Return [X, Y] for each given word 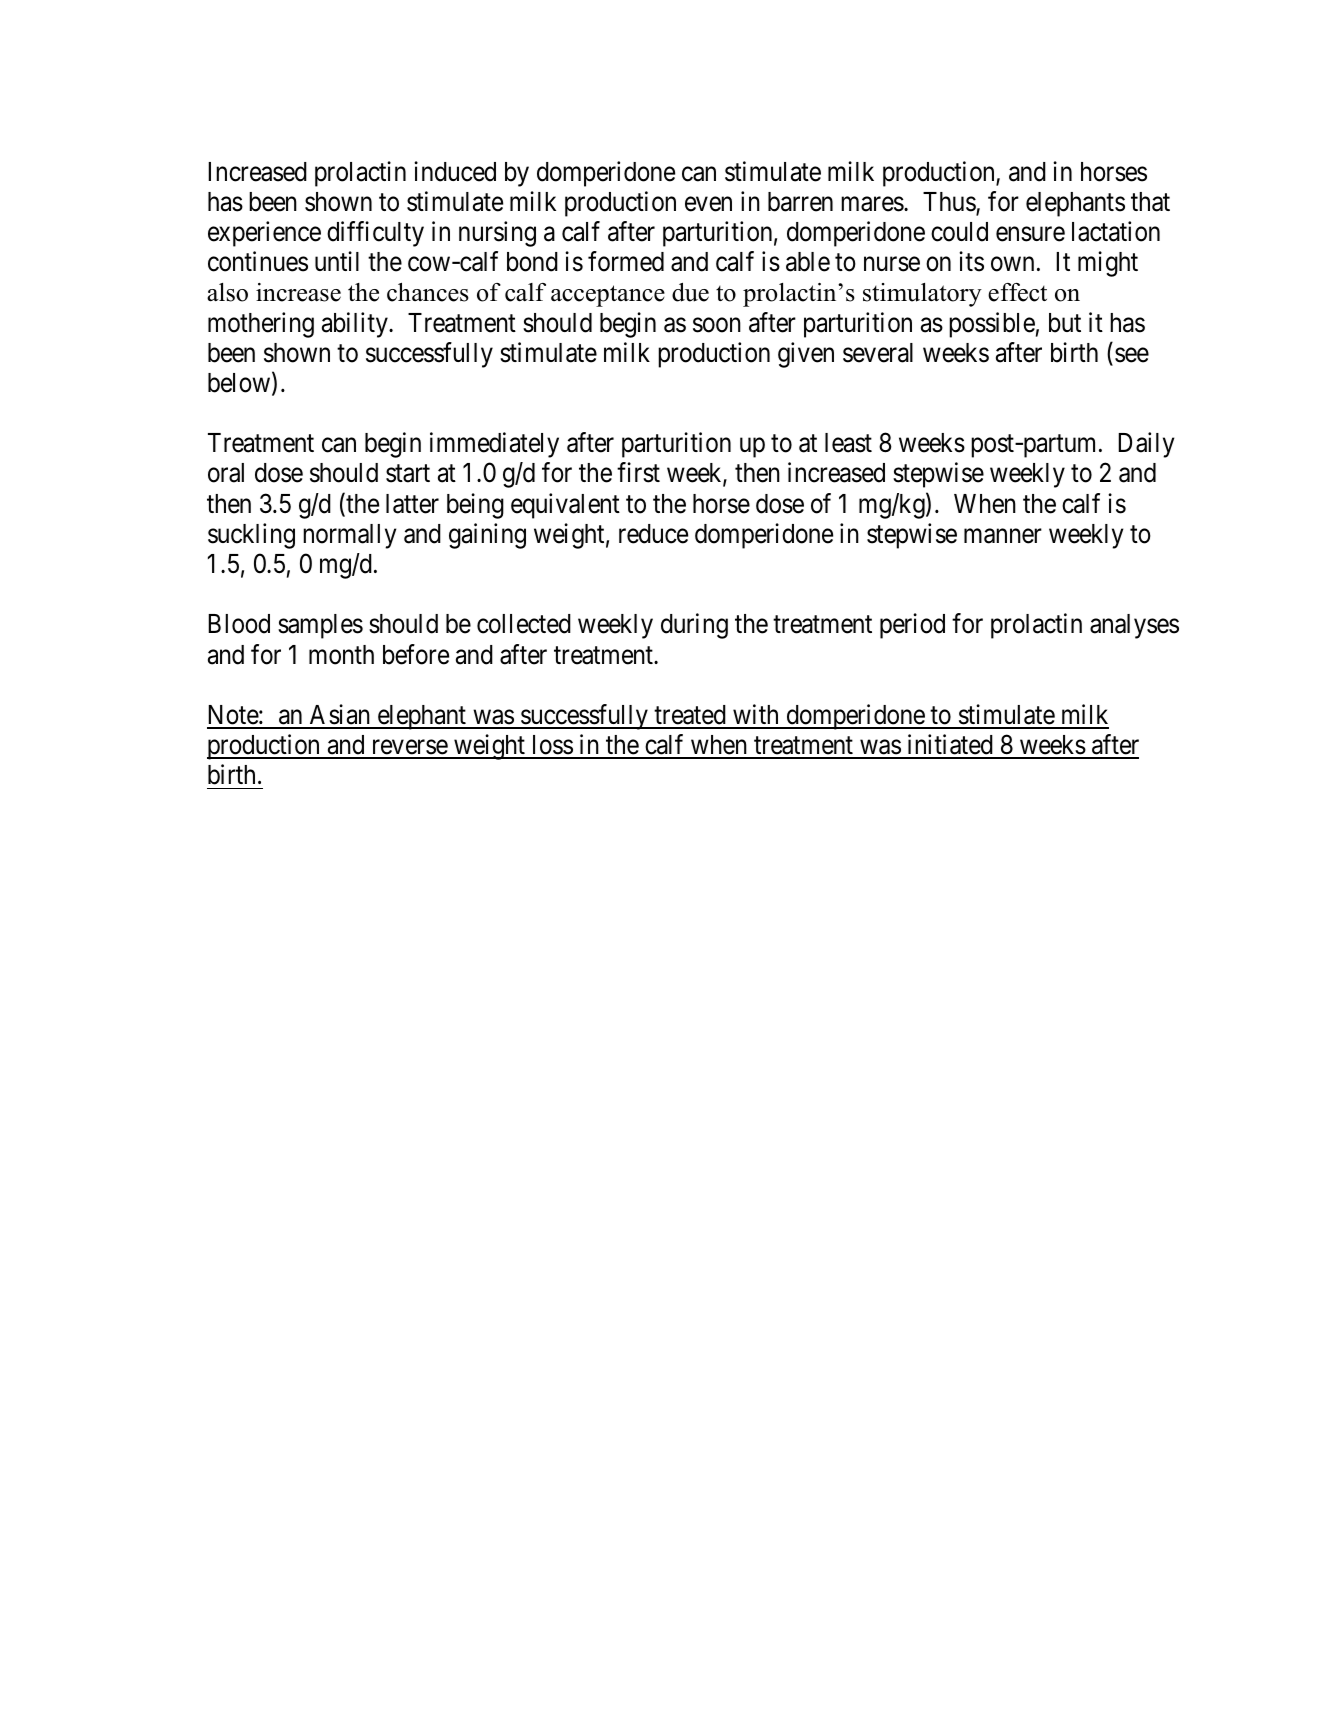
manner [1003, 536]
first [638, 473]
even [708, 204]
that [1150, 202]
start [408, 474]
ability [356, 325]
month [341, 655]
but [1065, 323]
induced [455, 171]
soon [717, 325]
